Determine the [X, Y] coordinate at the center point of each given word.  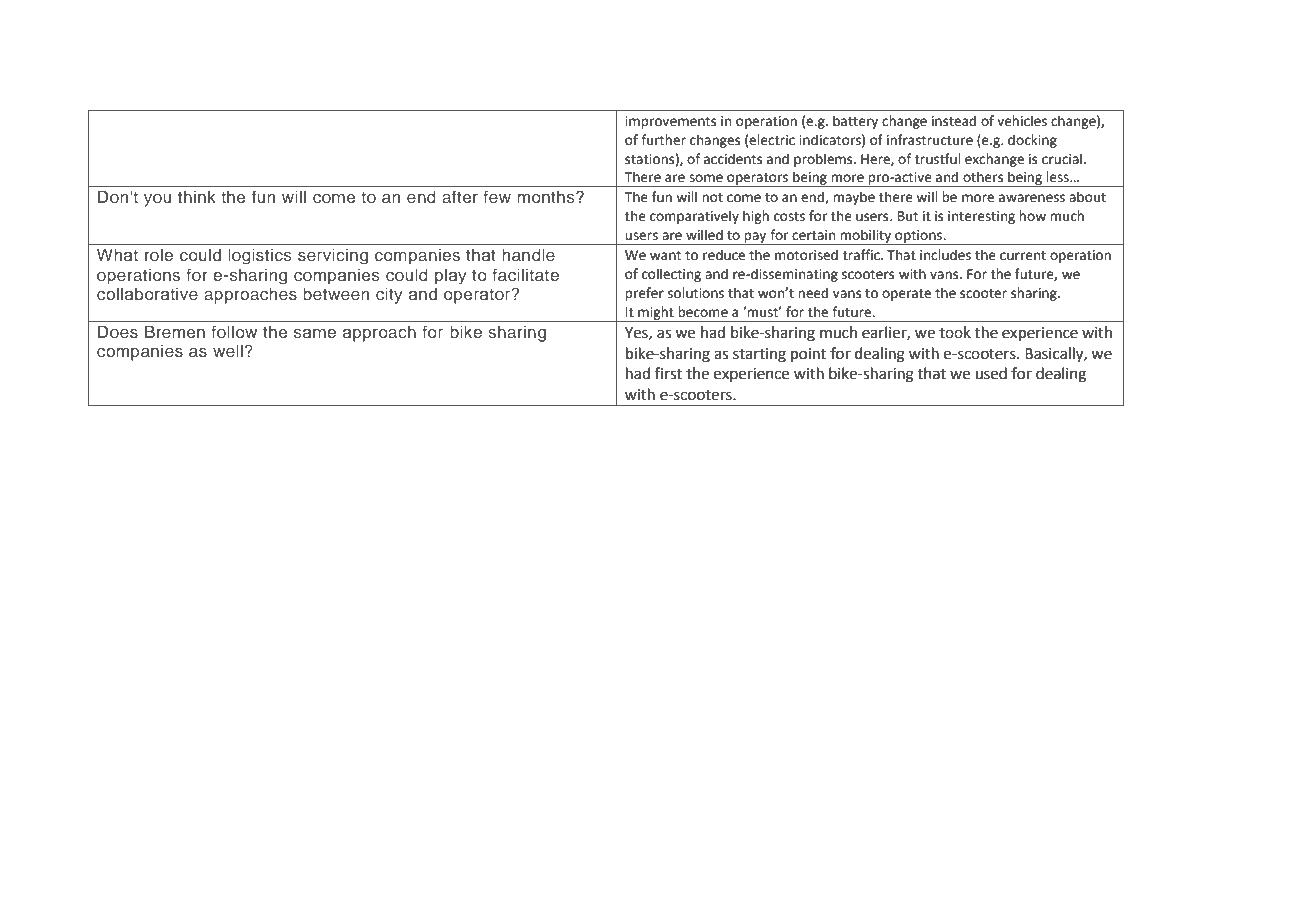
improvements [670, 122]
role [159, 254]
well [228, 350]
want [665, 256]
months [547, 196]
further [663, 140]
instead [954, 121]
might [656, 314]
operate [906, 295]
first [668, 373]
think [197, 196]
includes [945, 255]
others [983, 177]
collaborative [147, 293]
